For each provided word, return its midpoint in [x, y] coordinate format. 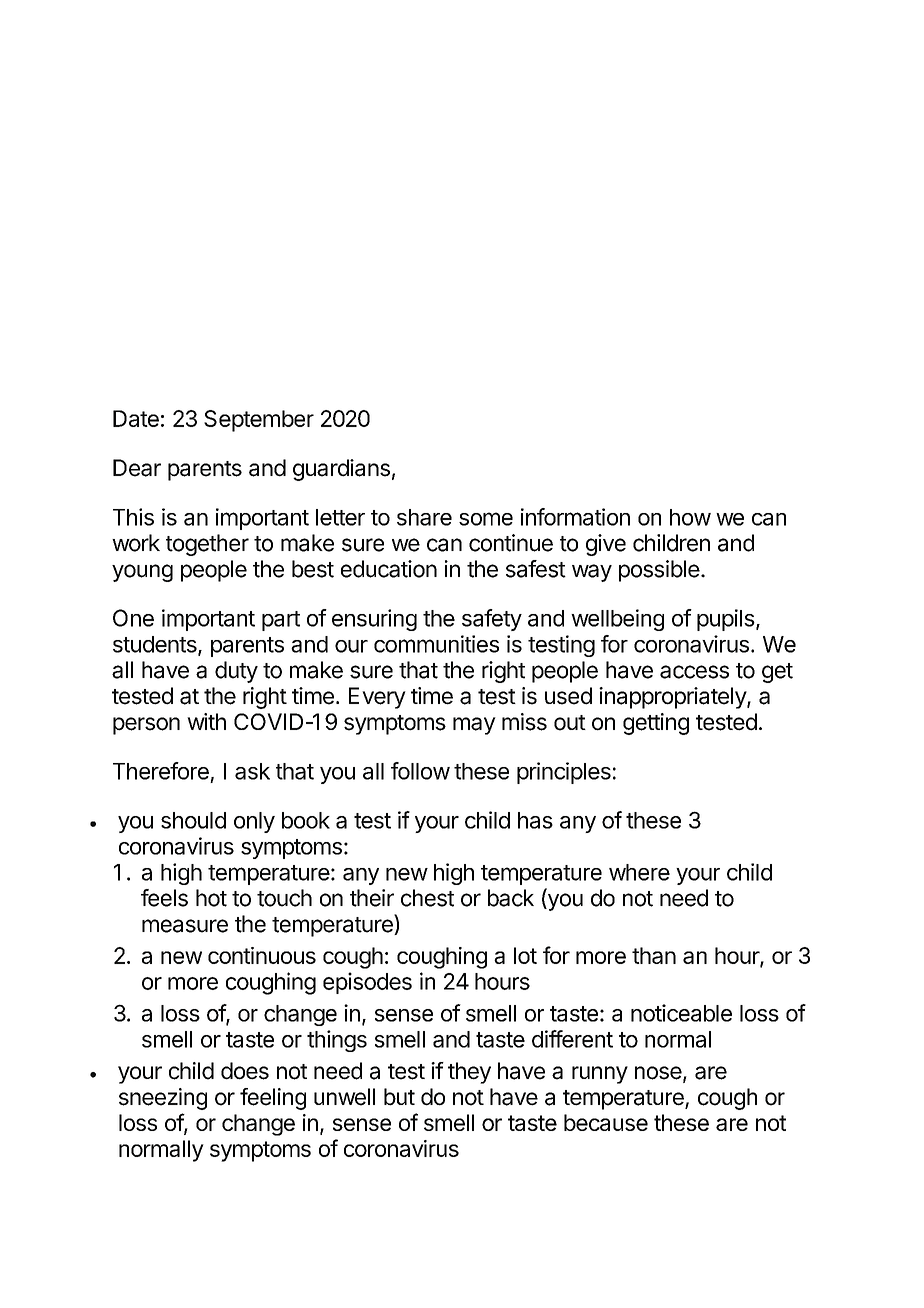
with [206, 721]
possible [659, 571]
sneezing [163, 1099]
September [259, 421]
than [654, 955]
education [389, 569]
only [254, 822]
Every [377, 698]
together [207, 545]
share [424, 517]
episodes [367, 983]
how [690, 517]
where [639, 872]
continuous [262, 955]
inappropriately [673, 698]
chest [427, 898]
